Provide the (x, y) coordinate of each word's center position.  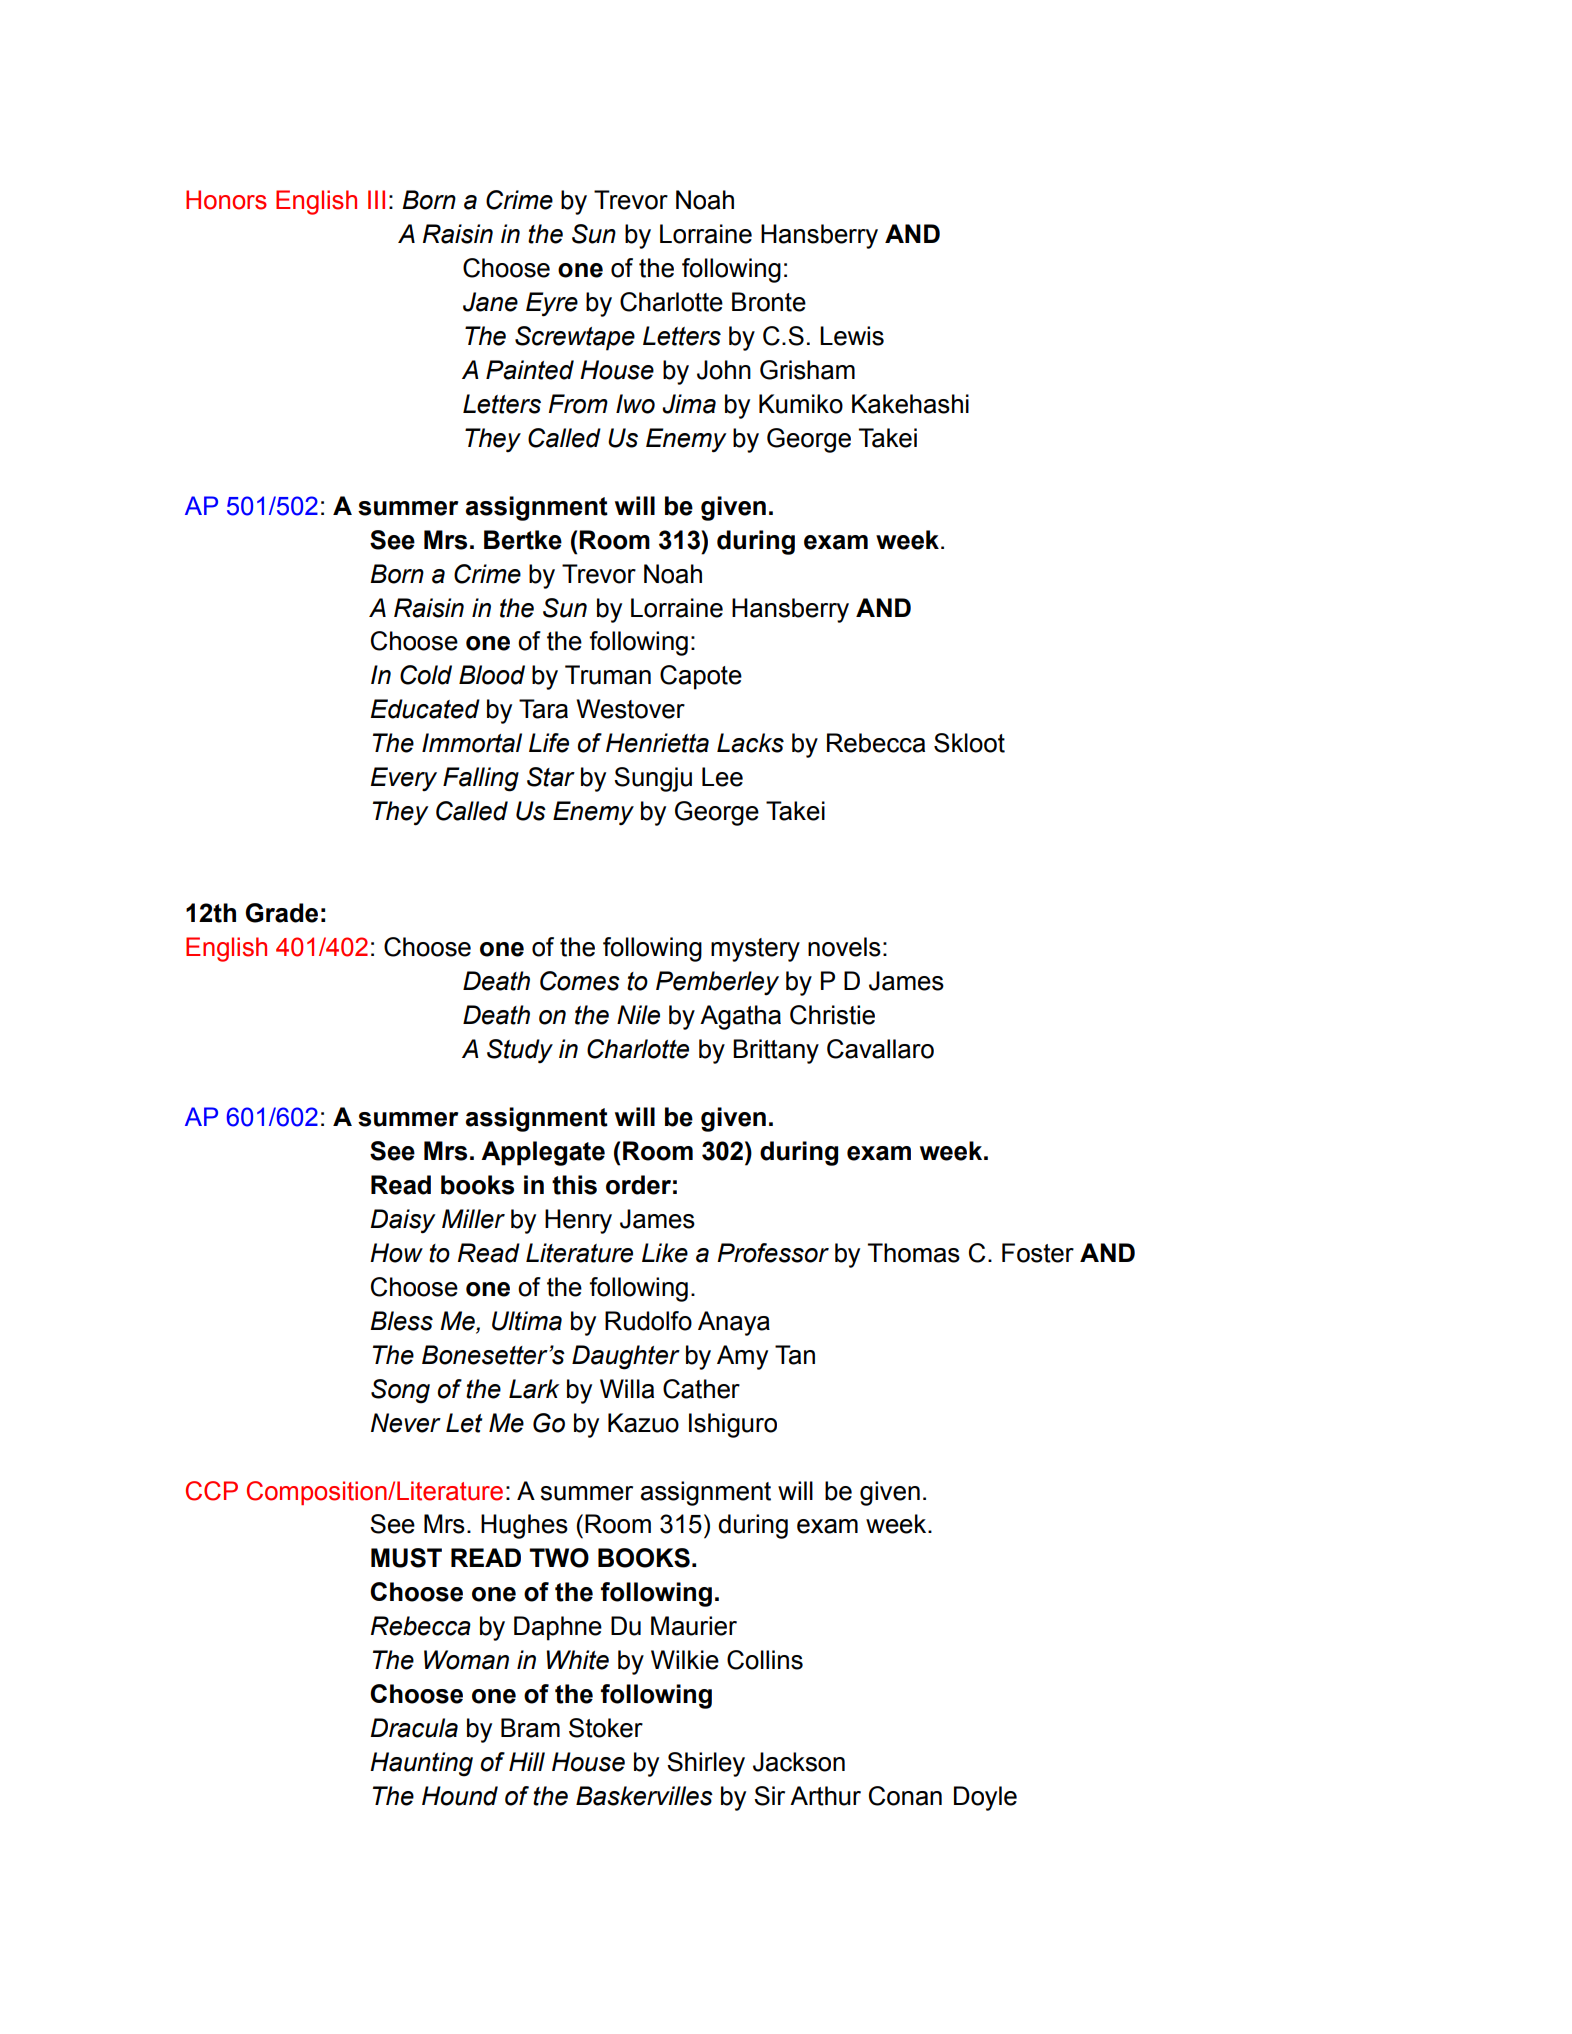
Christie (832, 1015)
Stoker (606, 1728)
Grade (281, 913)
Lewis (852, 336)
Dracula (414, 1728)
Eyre (552, 304)
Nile (638, 1015)
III (376, 199)
